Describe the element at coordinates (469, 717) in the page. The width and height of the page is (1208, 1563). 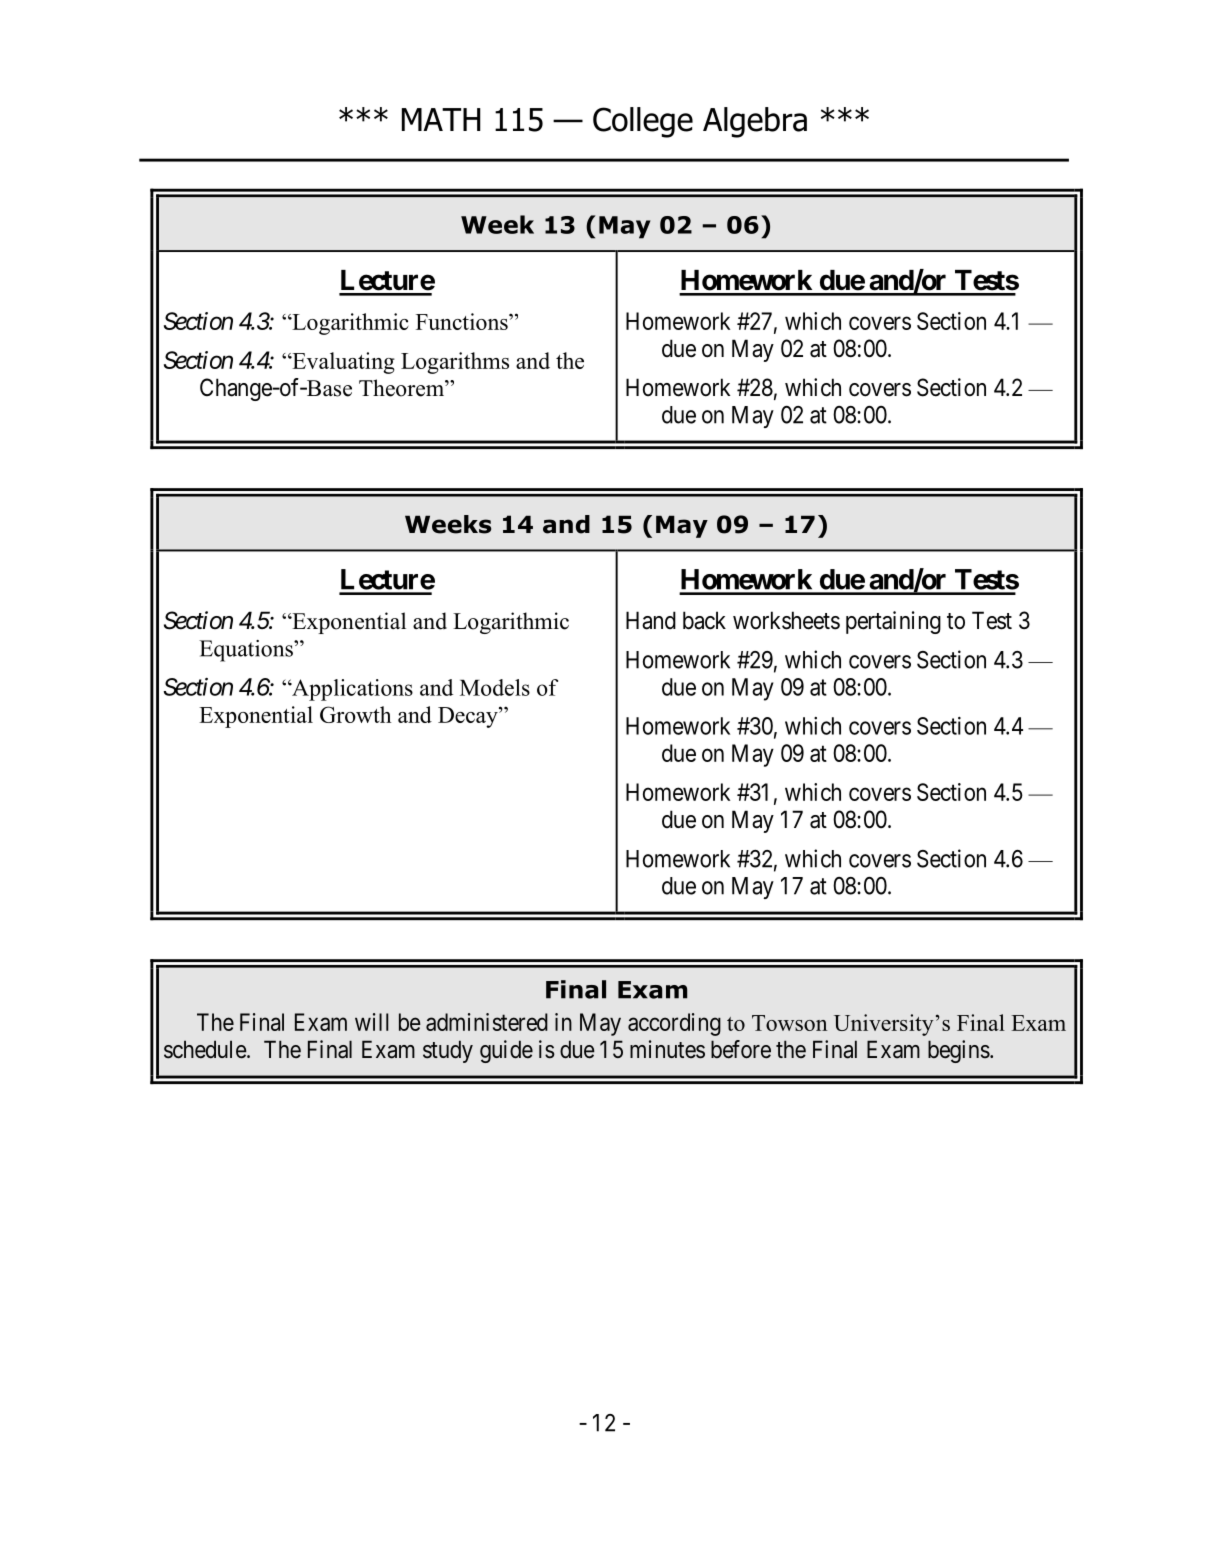
I see `Decay` at that location.
